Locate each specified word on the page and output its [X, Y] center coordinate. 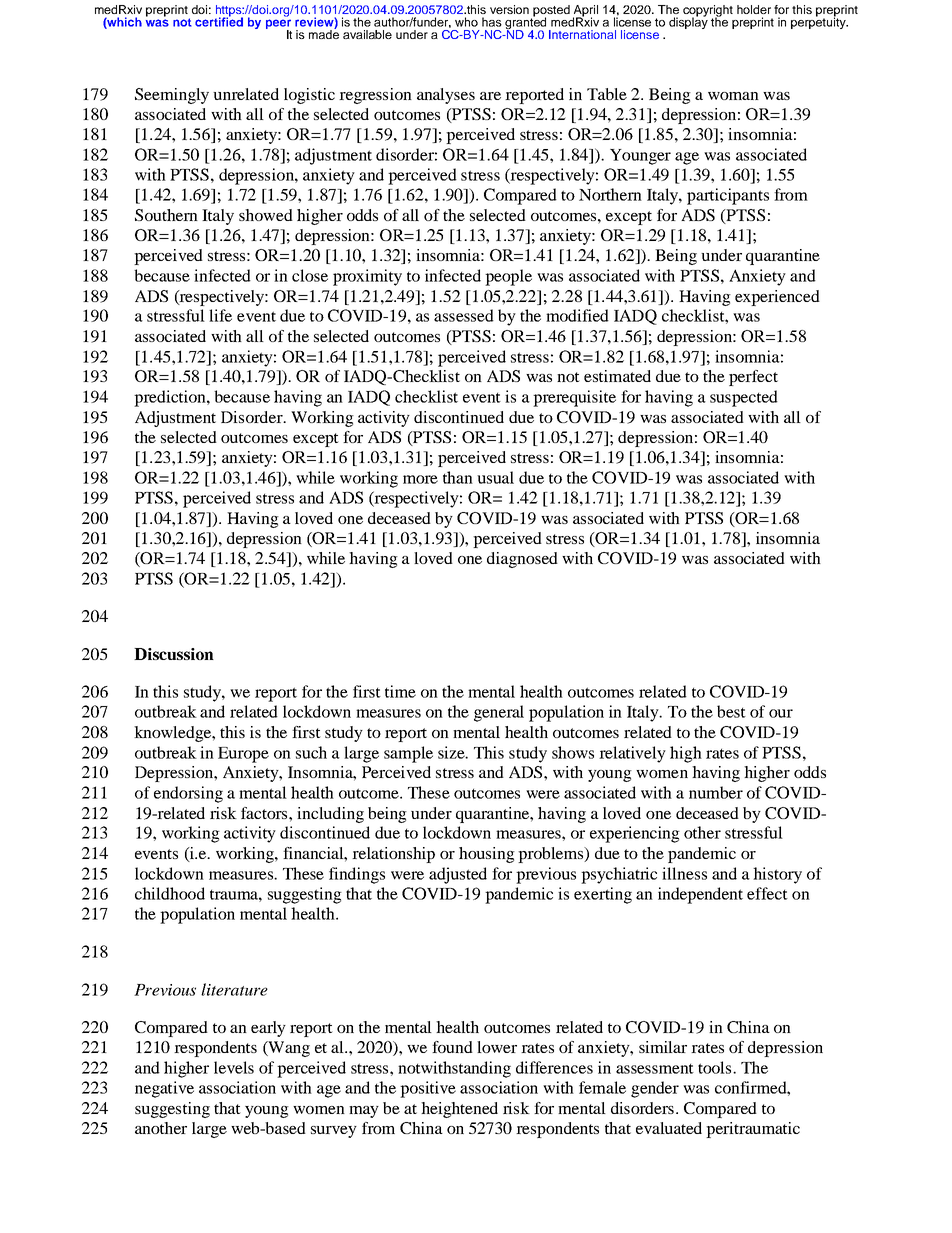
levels [234, 1067]
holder [754, 9]
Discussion [174, 654]
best [731, 711]
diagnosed [522, 560]
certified [219, 21]
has [492, 22]
